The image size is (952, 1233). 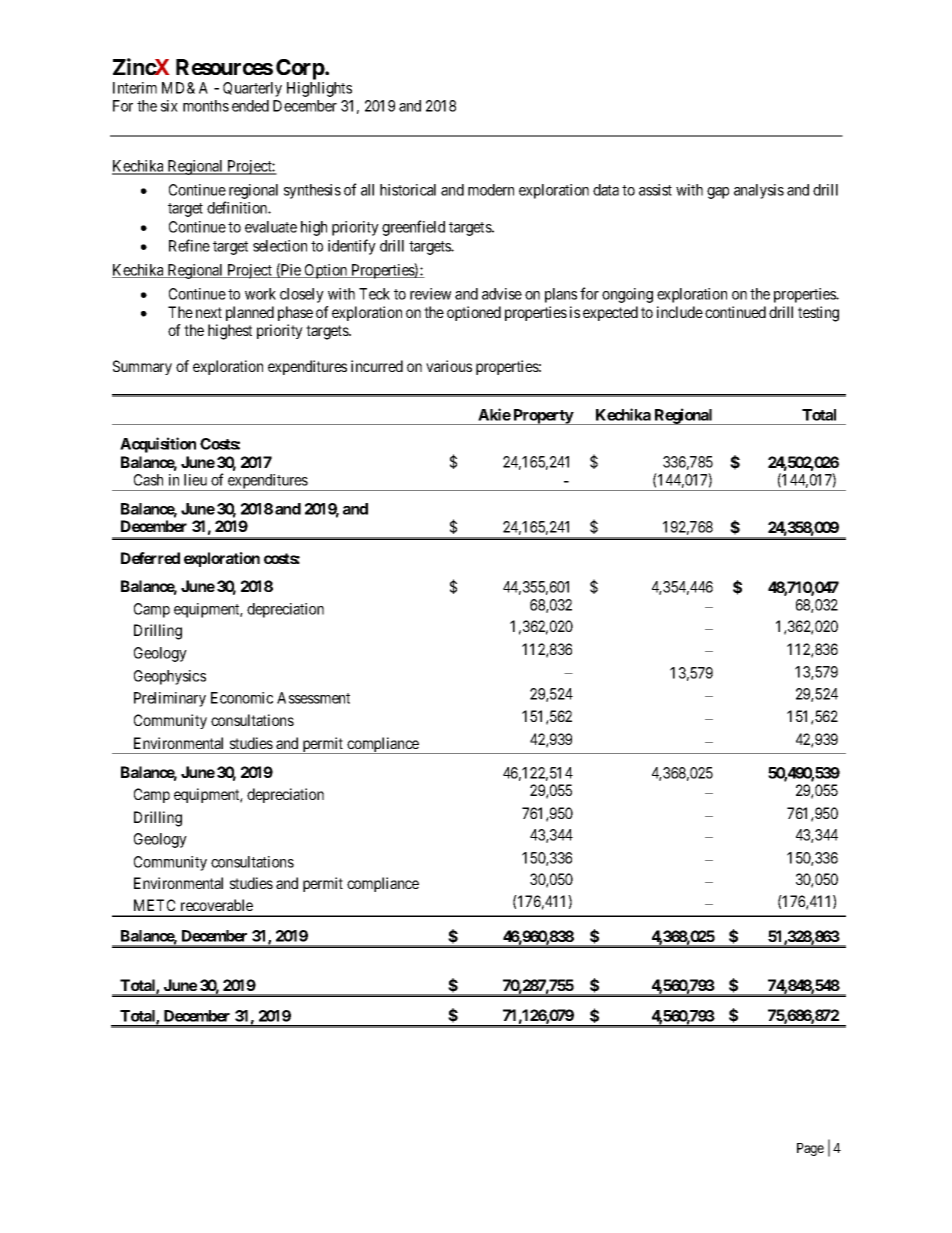 What do you see at coordinates (313, 698) in the screenshot?
I see `Assessment` at bounding box center [313, 698].
